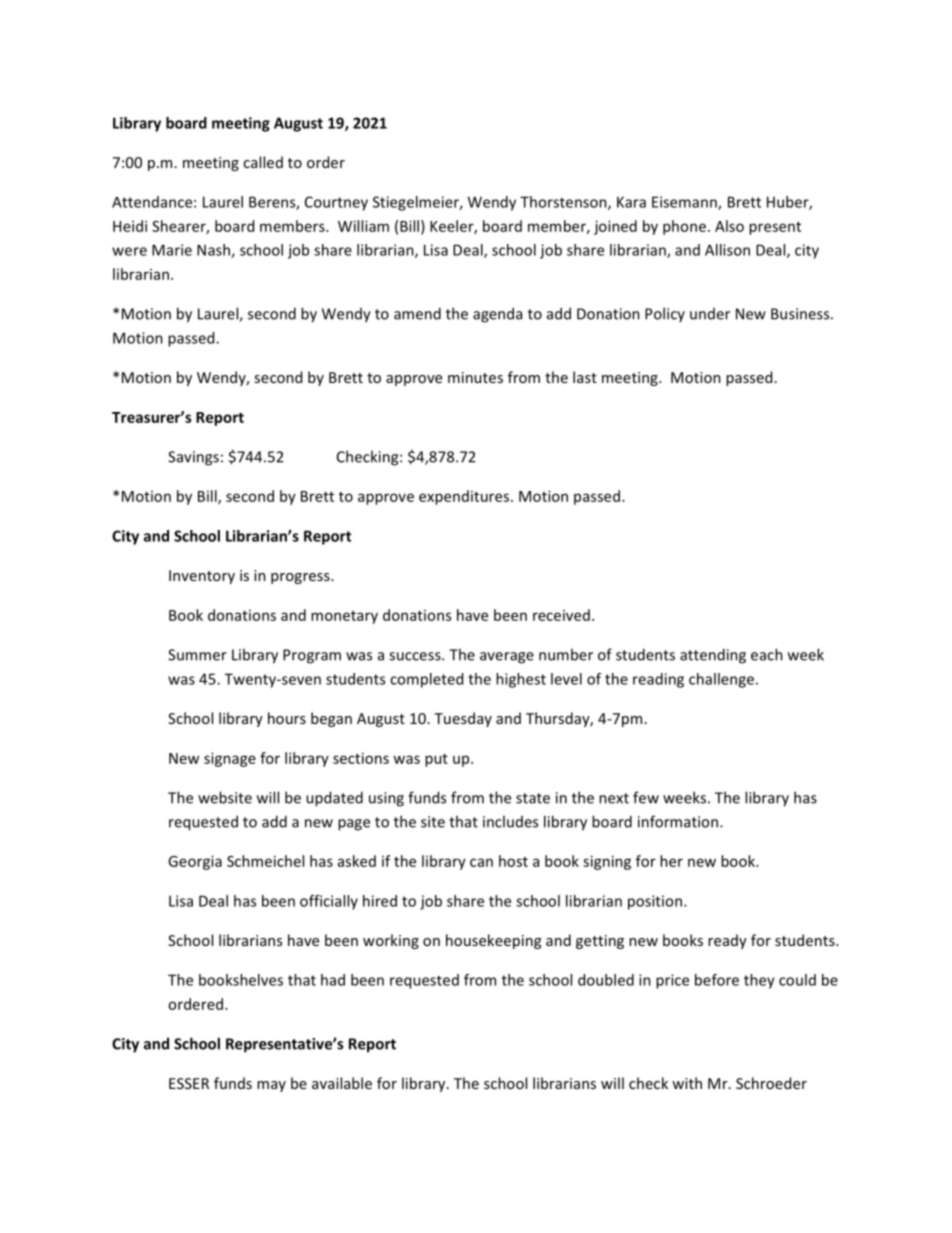 The image size is (952, 1233). I want to click on called, so click(263, 162).
